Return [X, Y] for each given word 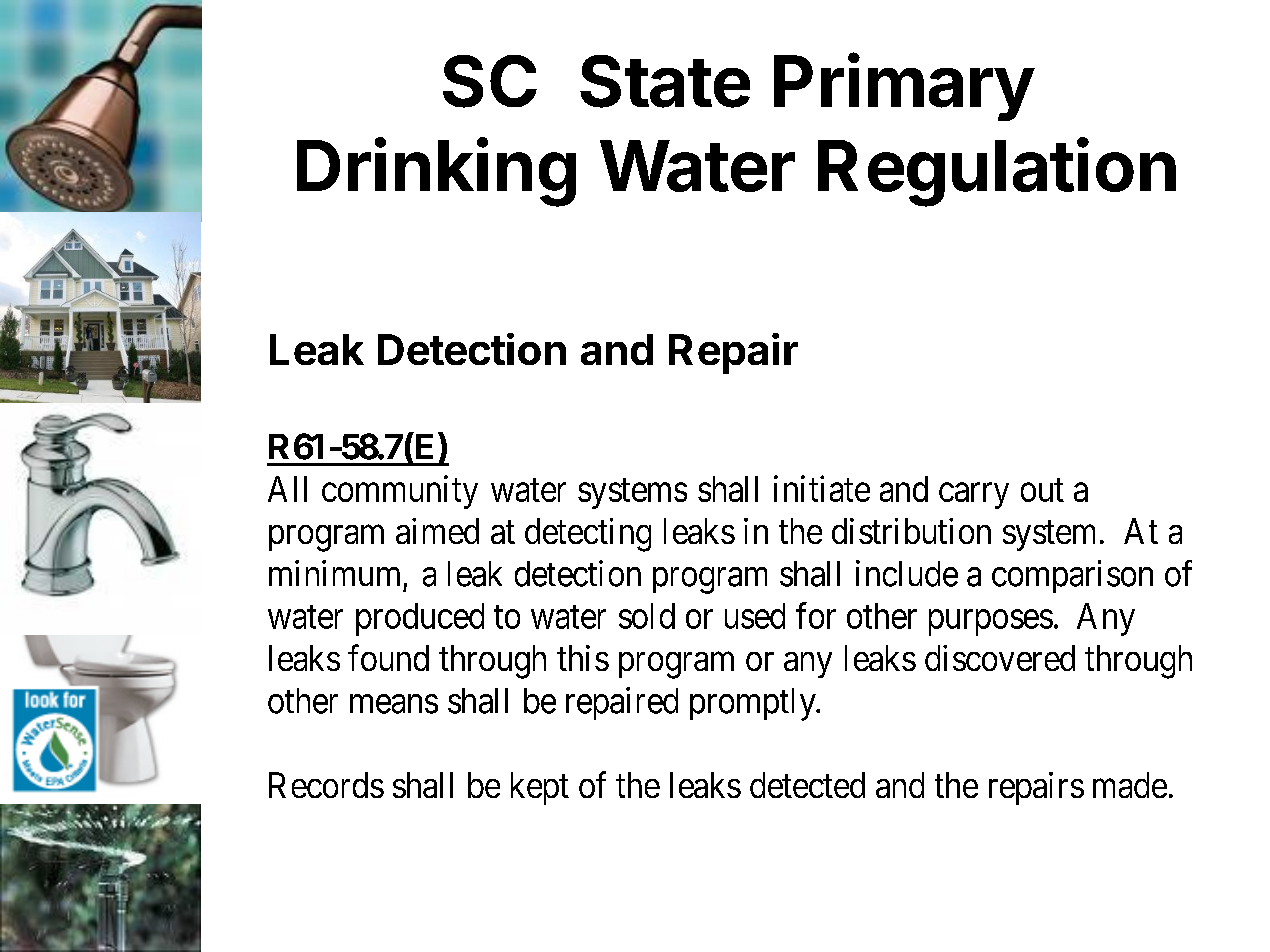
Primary [904, 87]
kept [540, 788]
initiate [822, 488]
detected [807, 785]
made [1130, 785]
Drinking [436, 172]
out [1042, 490]
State [665, 81]
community [400, 492]
